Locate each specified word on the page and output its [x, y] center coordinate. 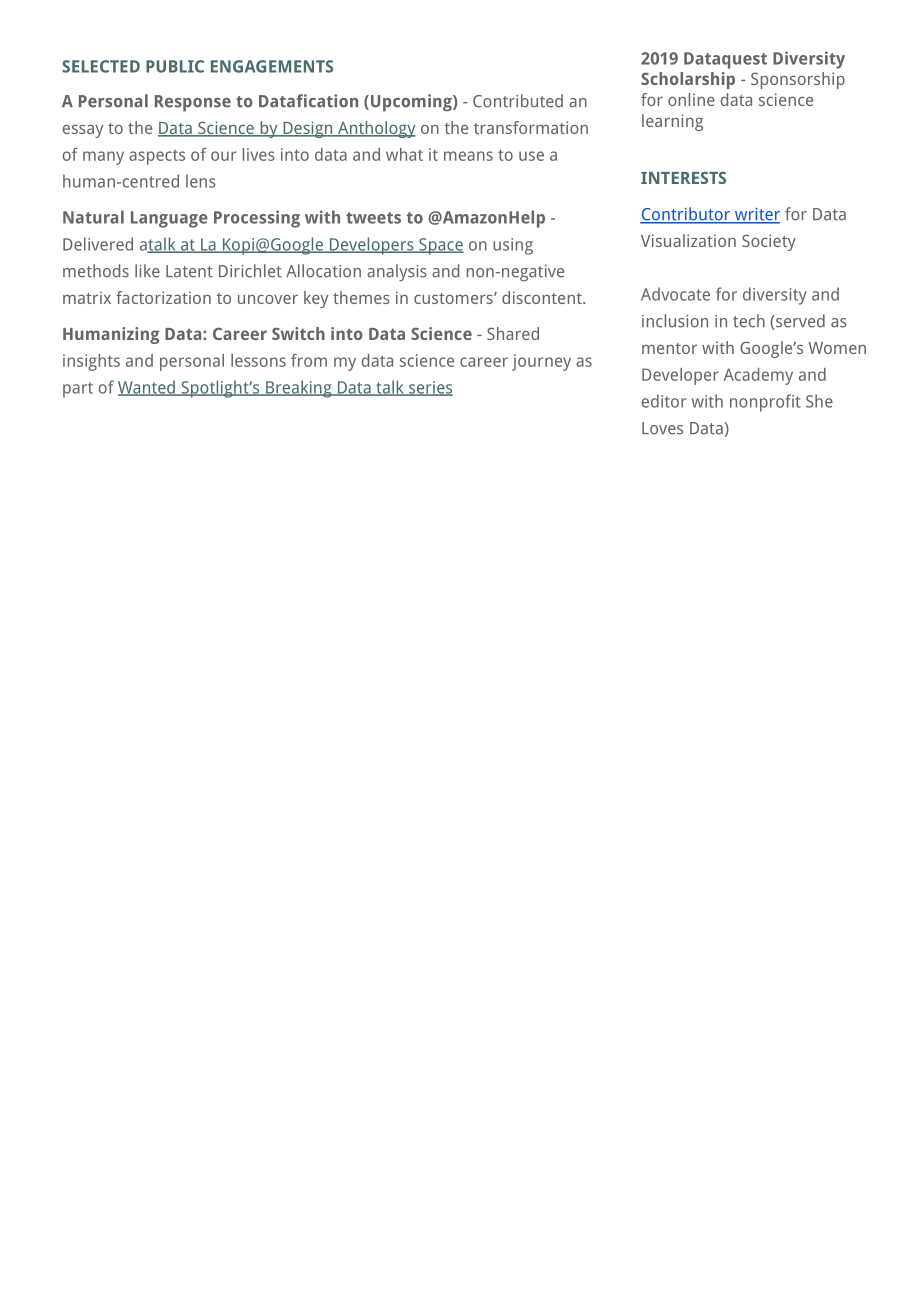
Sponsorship [798, 80]
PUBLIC [175, 66]
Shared [513, 333]
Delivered [98, 244]
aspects [157, 157]
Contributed [518, 101]
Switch [298, 333]
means [468, 156]
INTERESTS [683, 177]
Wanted [147, 388]
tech [749, 321]
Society [769, 242]
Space [440, 246]
